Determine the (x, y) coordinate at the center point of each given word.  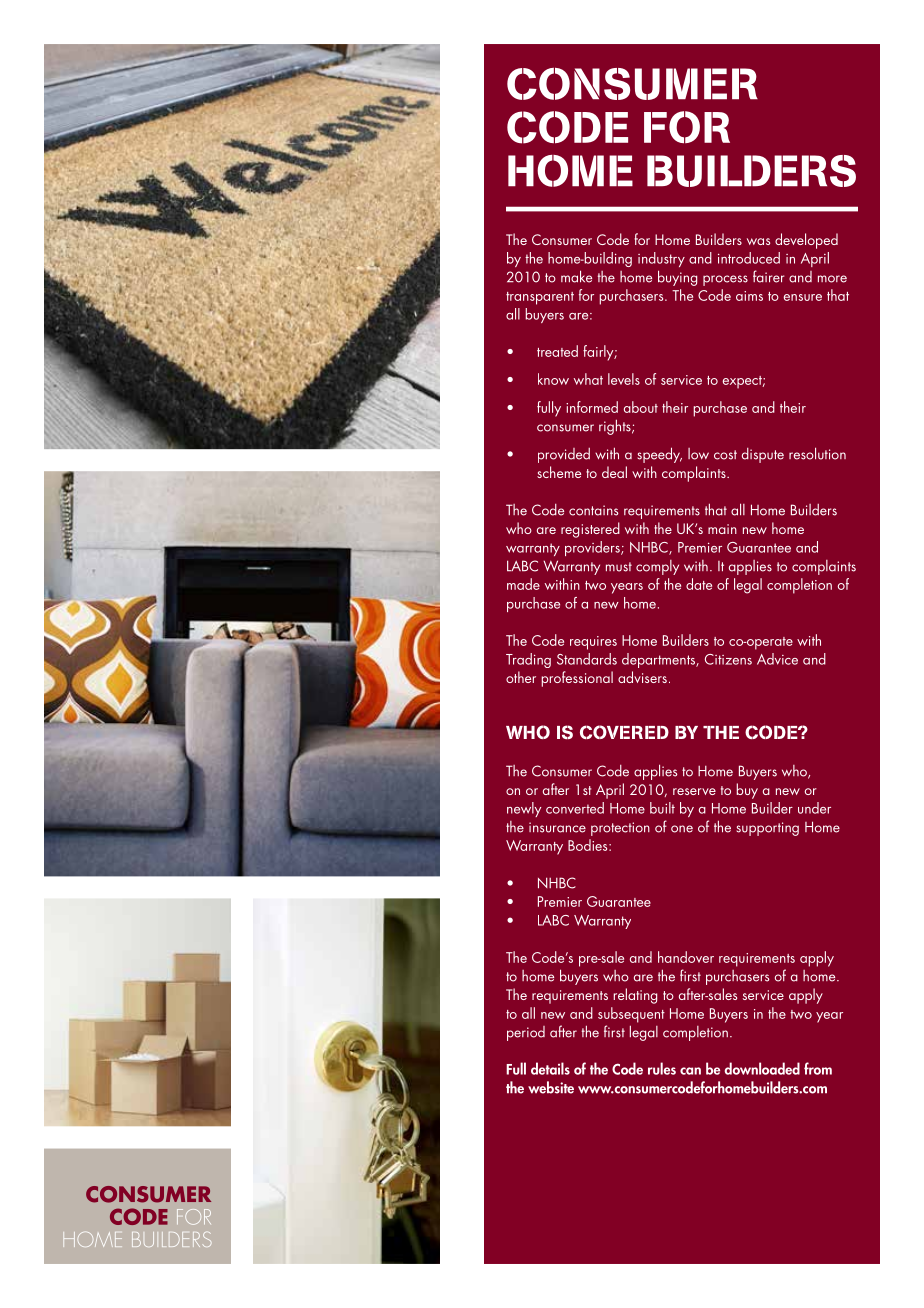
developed (806, 241)
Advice (777, 659)
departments (660, 660)
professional (577, 679)
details (550, 1068)
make (576, 276)
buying (677, 278)
